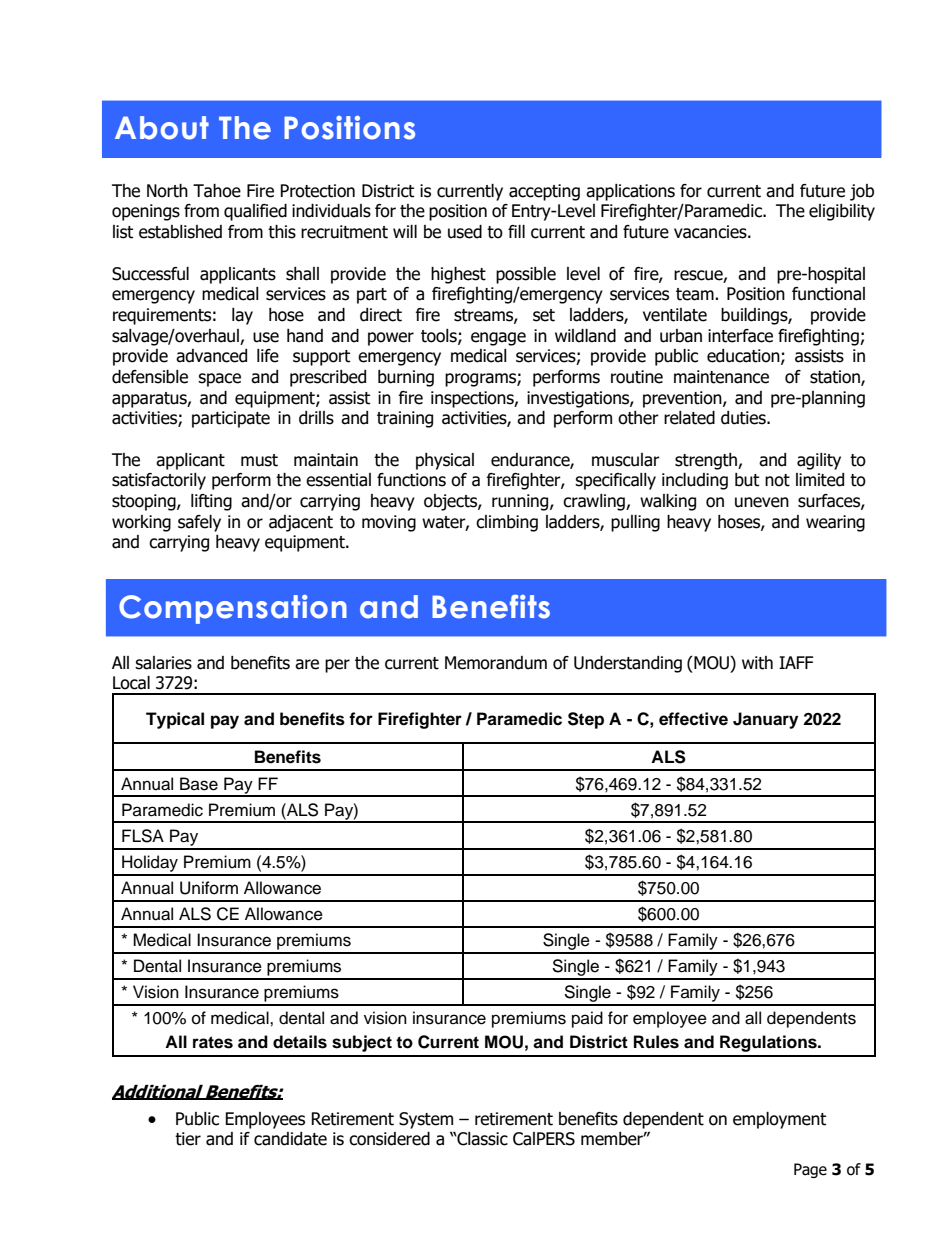  I want to click on System, so click(426, 1120).
